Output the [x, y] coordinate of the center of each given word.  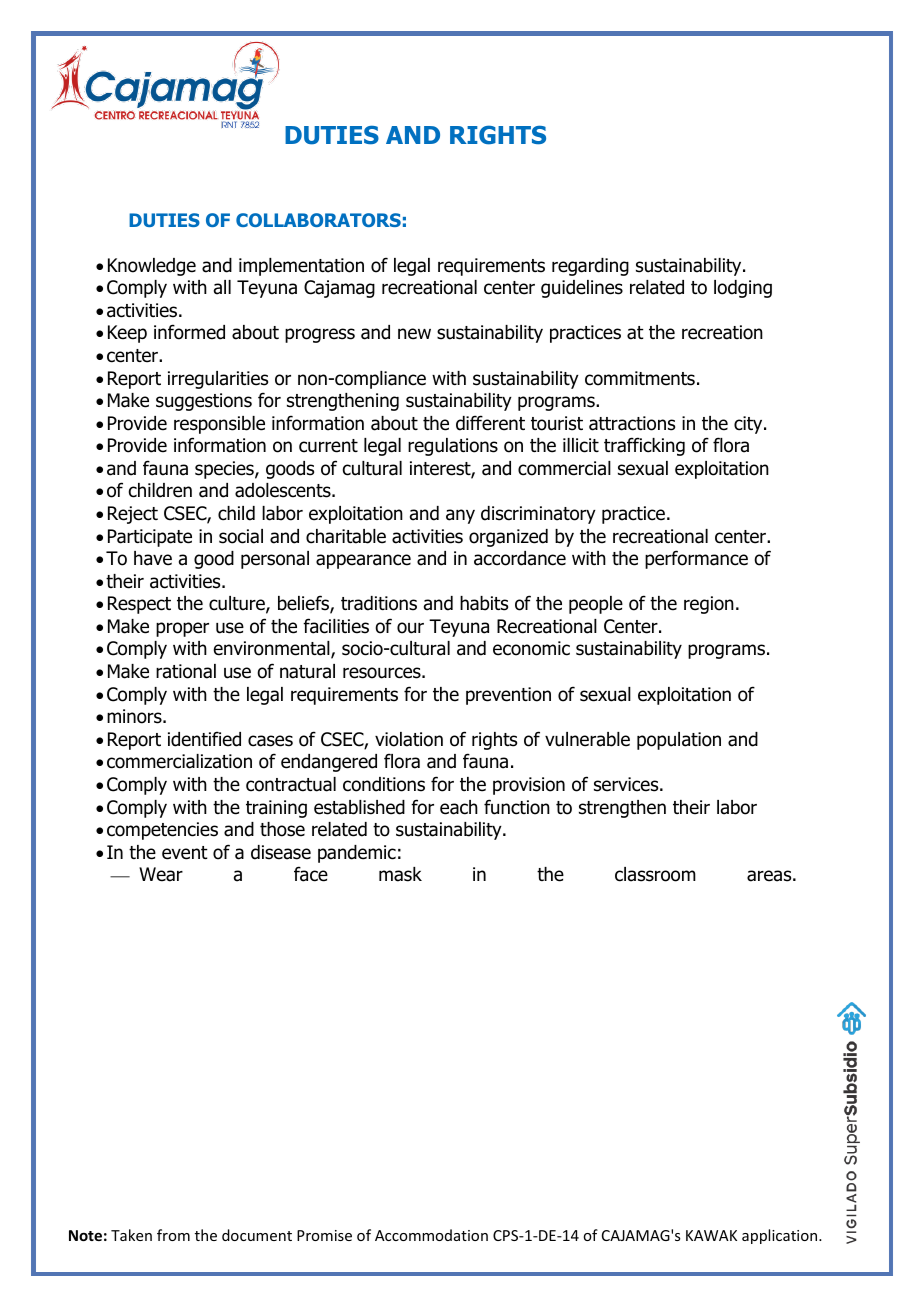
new [414, 334]
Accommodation [431, 1235]
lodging [743, 289]
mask [400, 874]
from [173, 1235]
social [241, 536]
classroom [655, 874]
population [679, 741]
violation [409, 739]
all [222, 287]
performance [696, 559]
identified [204, 739]
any [460, 516]
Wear [161, 874]
